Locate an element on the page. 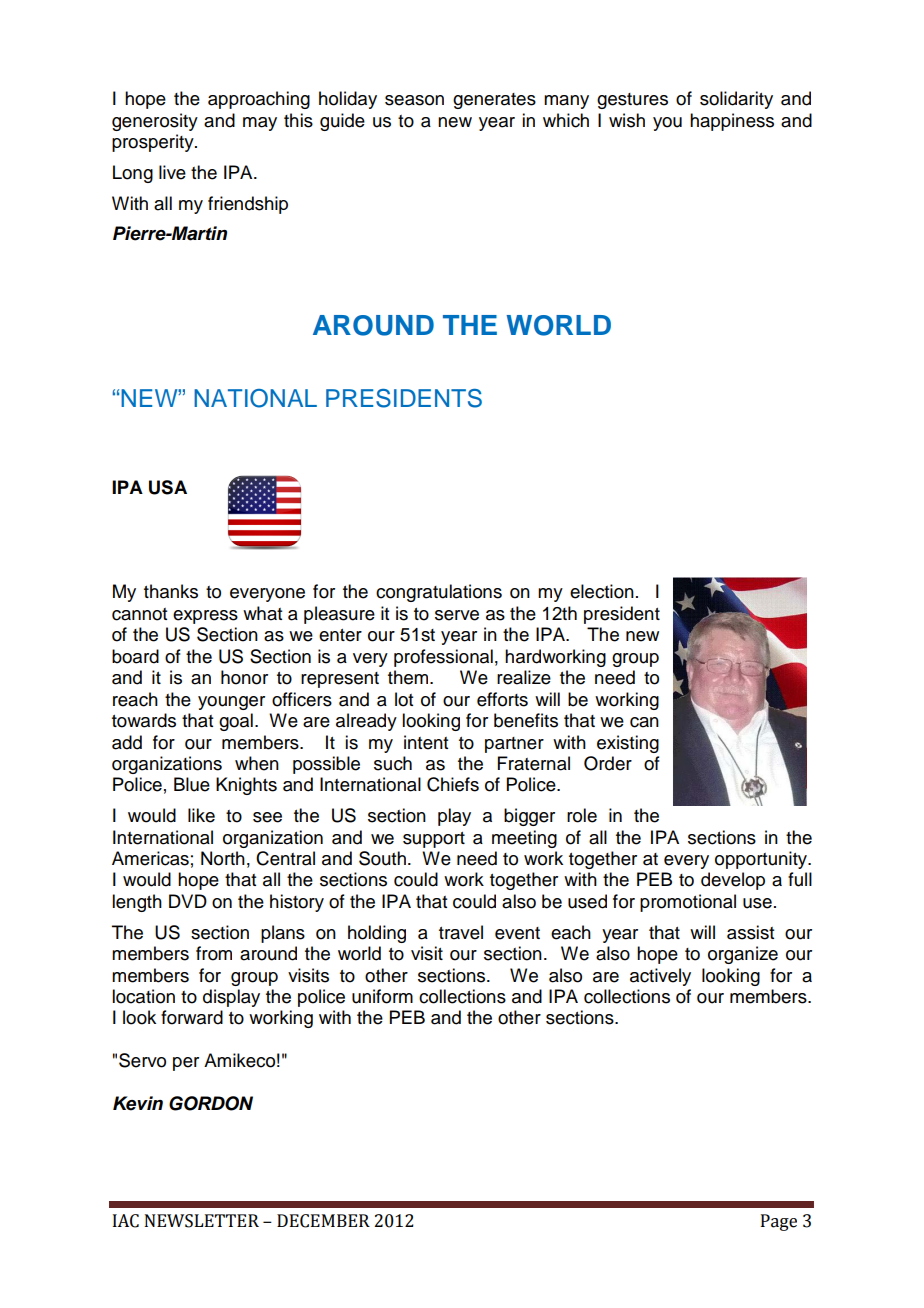 This page has width=924, height=1308. congratulations is located at coordinates (439, 593).
